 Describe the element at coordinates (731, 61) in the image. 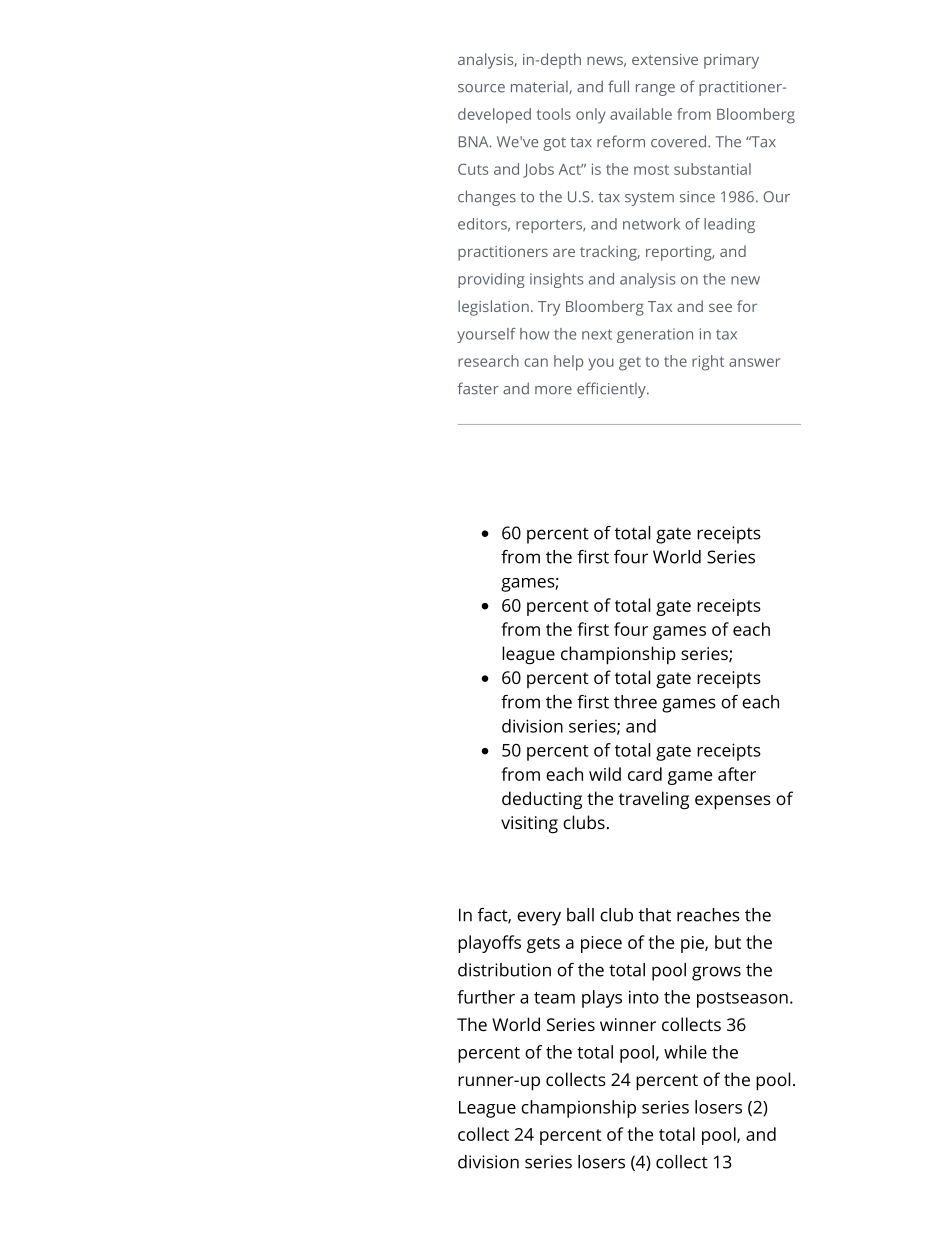

I see `primary` at that location.
